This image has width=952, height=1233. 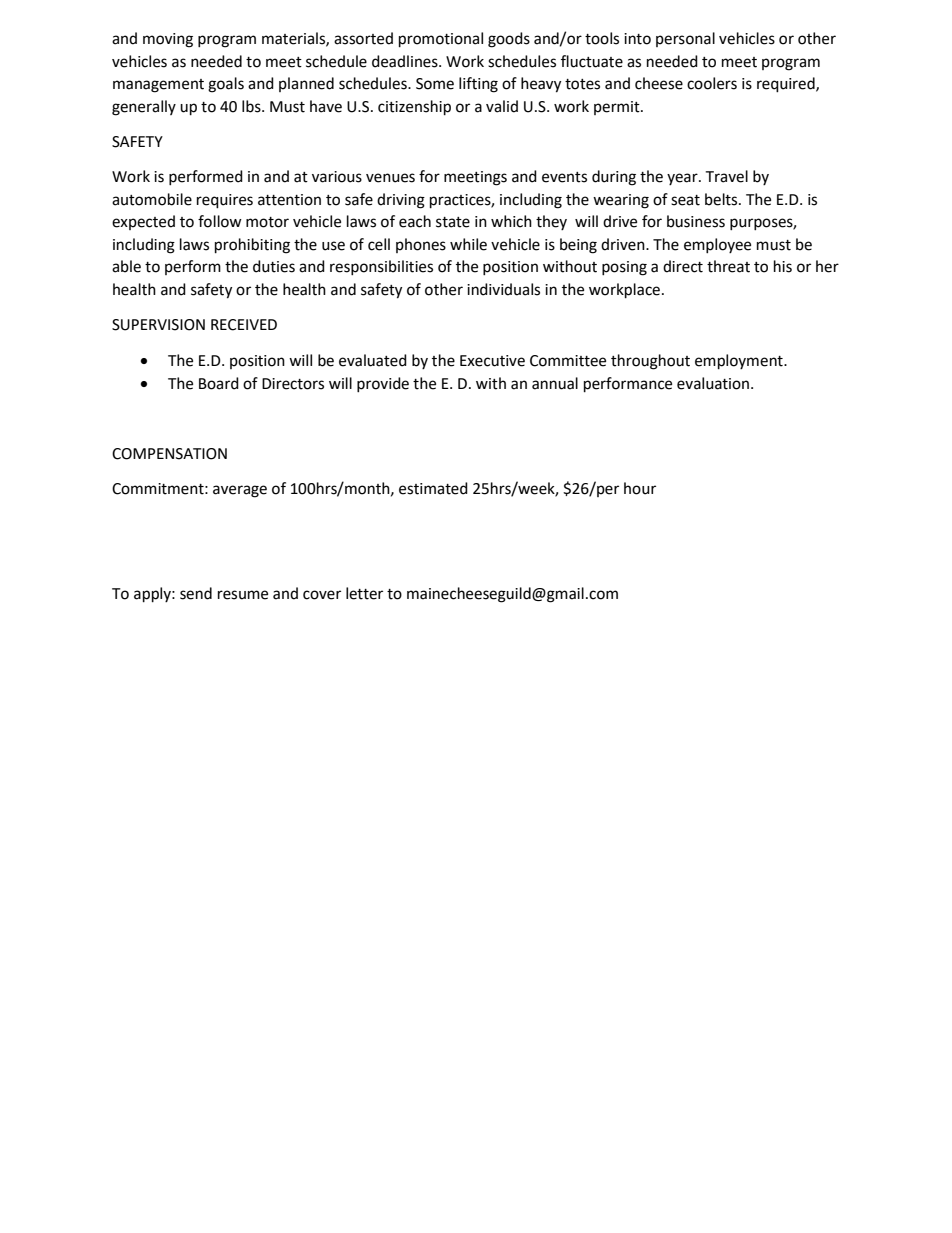 I want to click on Executive, so click(x=492, y=361).
